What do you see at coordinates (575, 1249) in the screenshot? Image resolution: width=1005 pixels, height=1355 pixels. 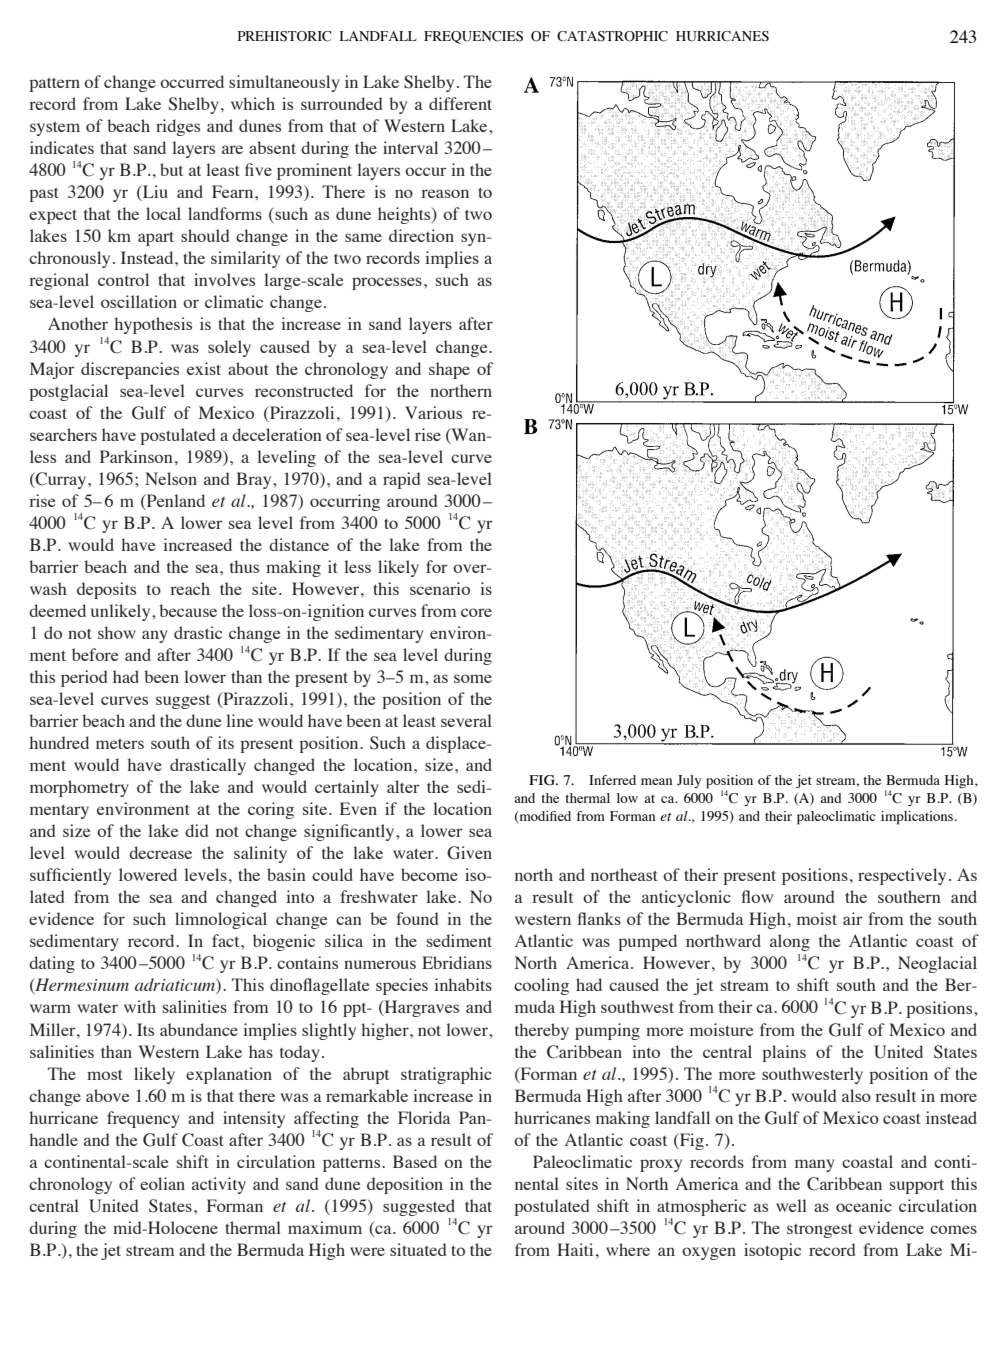 I see `Haiti` at bounding box center [575, 1249].
